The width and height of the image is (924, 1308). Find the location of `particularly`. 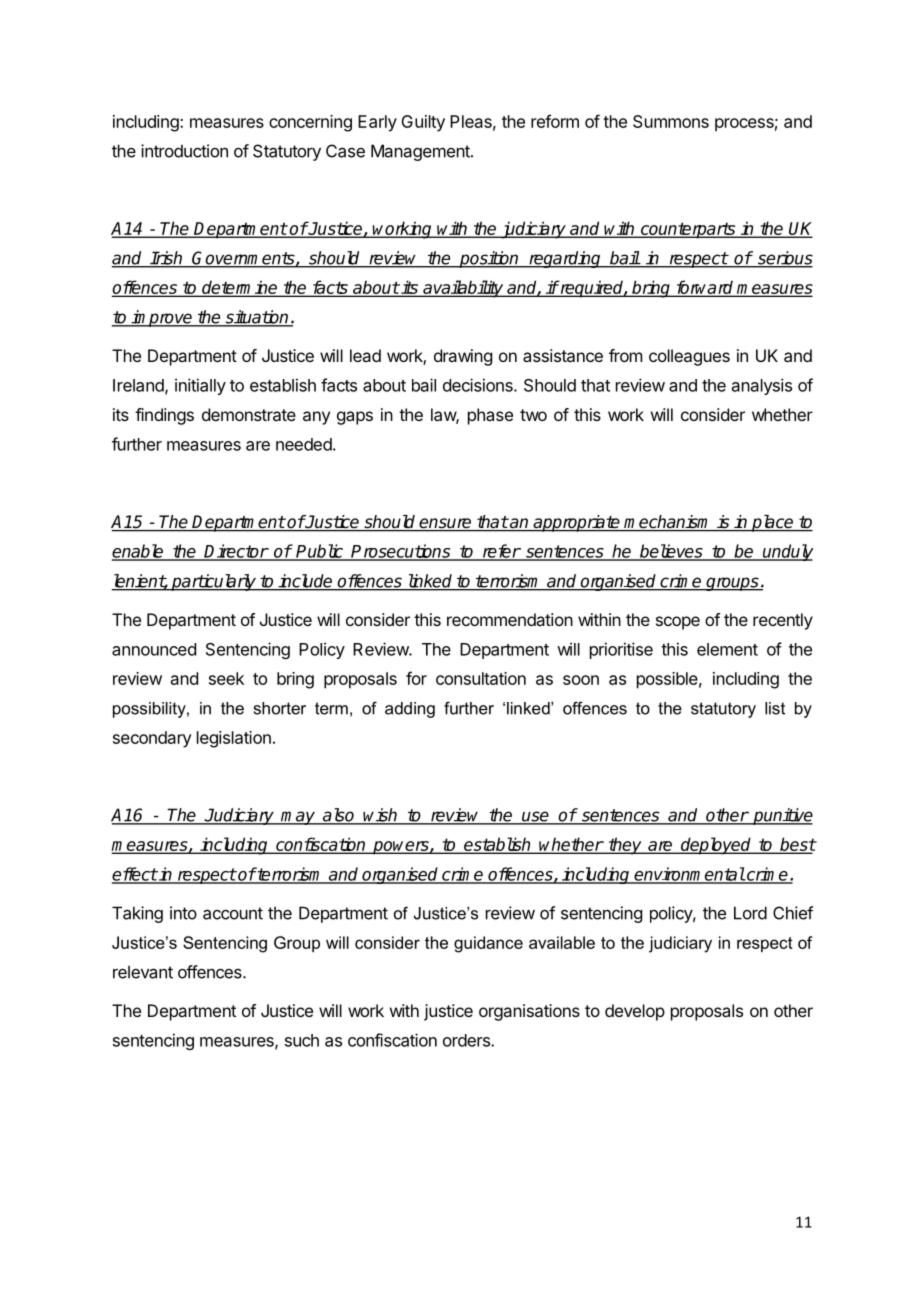

particularly is located at coordinates (214, 582).
